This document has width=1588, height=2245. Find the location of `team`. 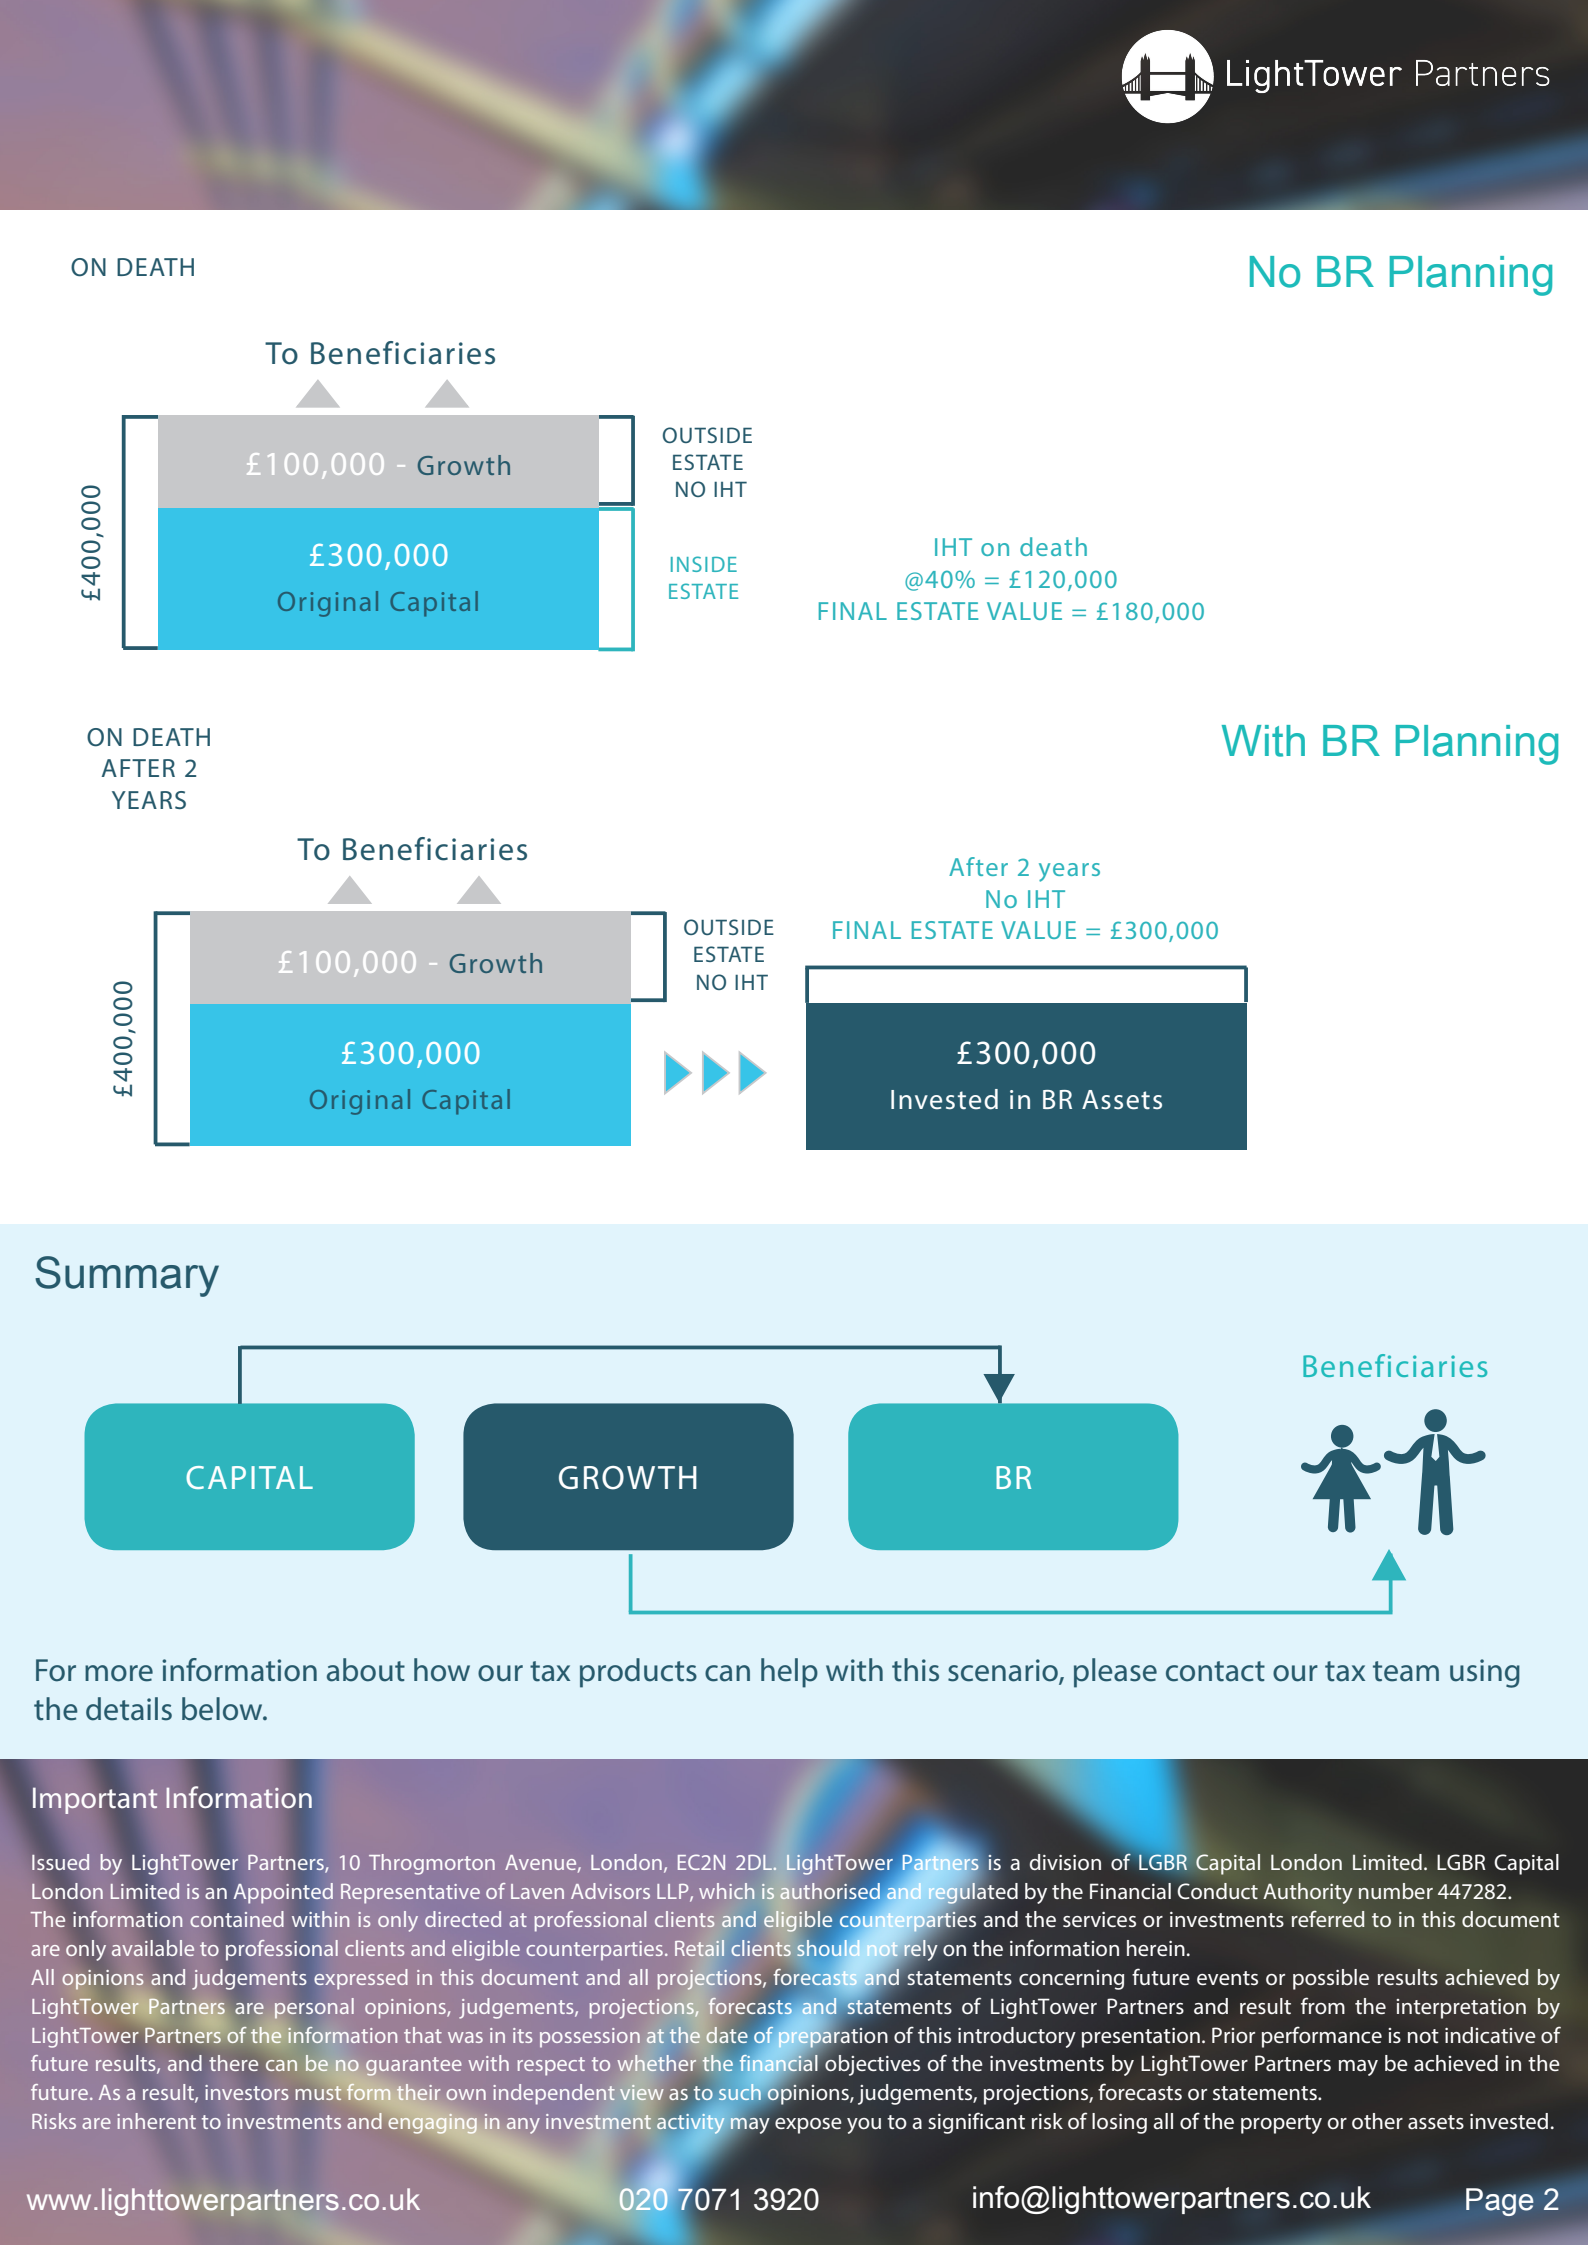

team is located at coordinates (1406, 1671).
